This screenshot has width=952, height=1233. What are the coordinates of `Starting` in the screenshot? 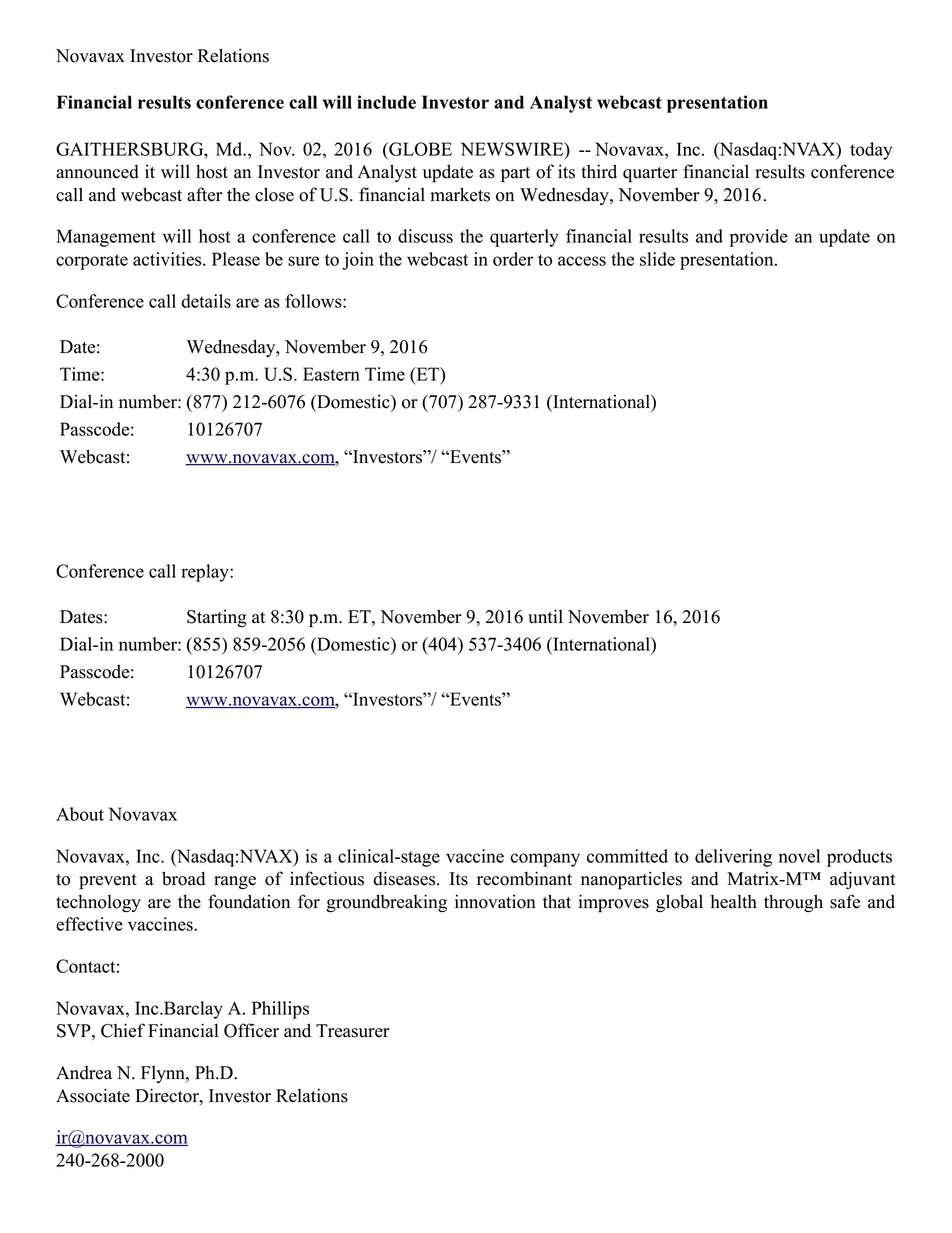 It's located at (217, 618).
